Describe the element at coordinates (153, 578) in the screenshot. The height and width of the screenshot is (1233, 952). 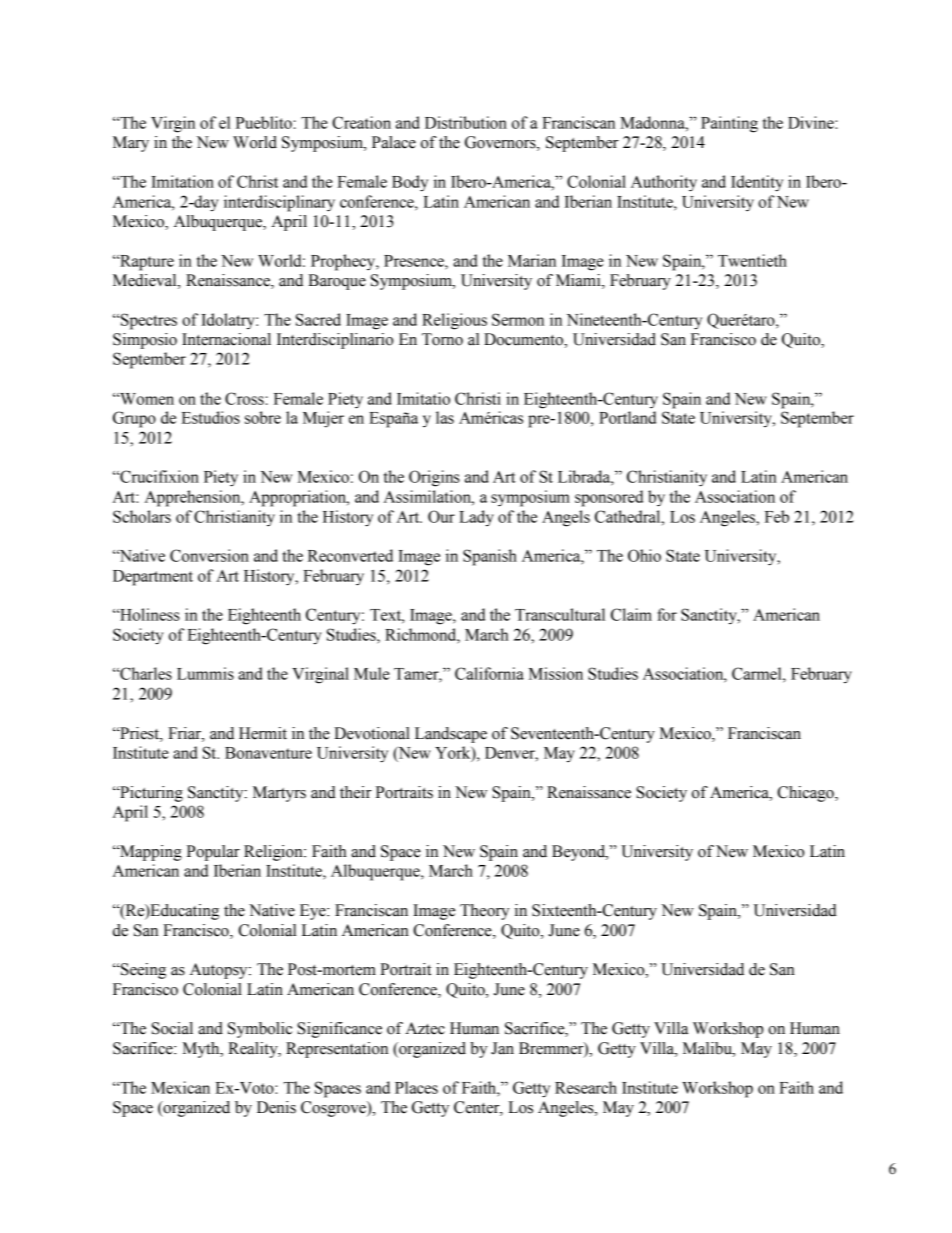
I see `Department` at that location.
